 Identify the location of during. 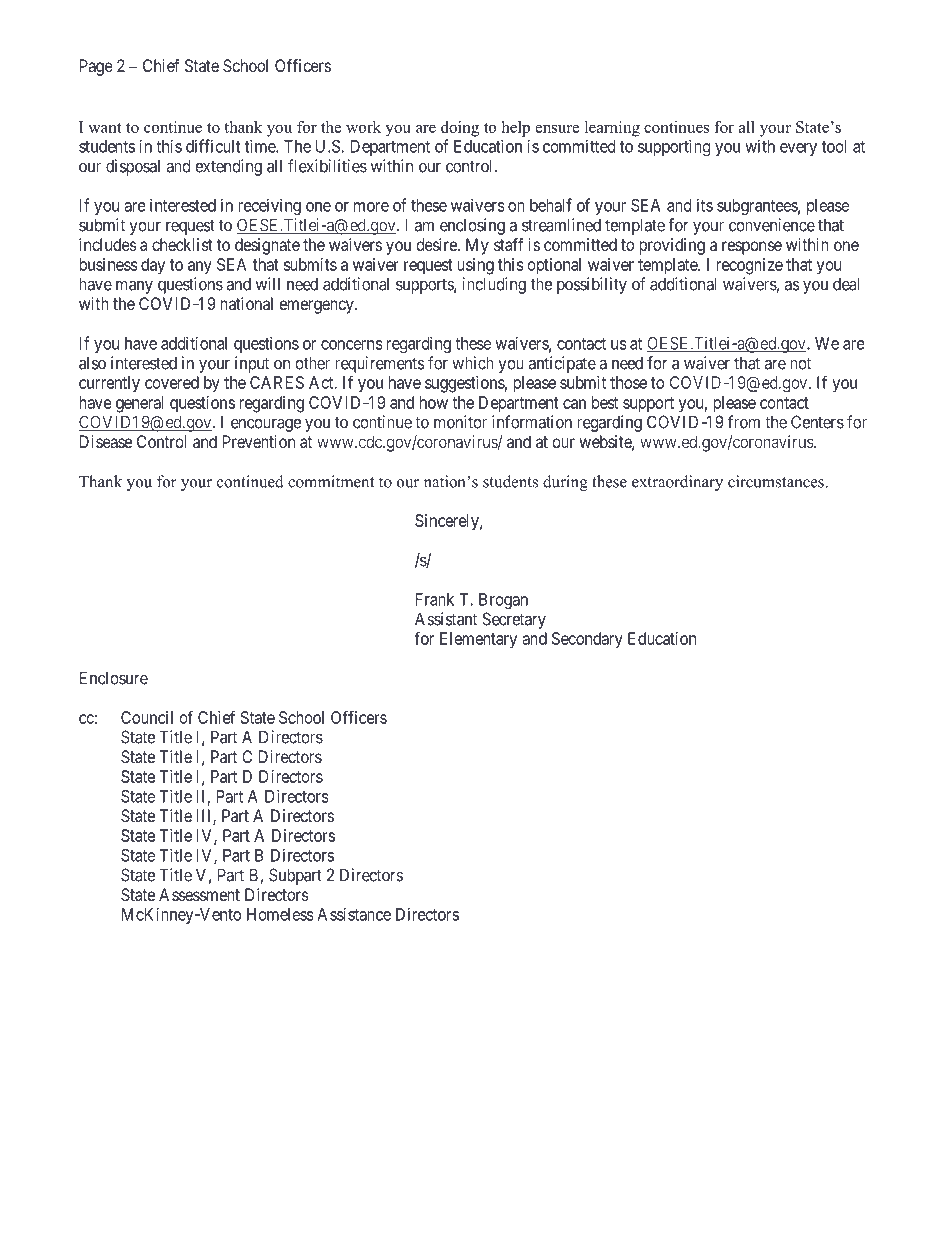
(565, 483).
